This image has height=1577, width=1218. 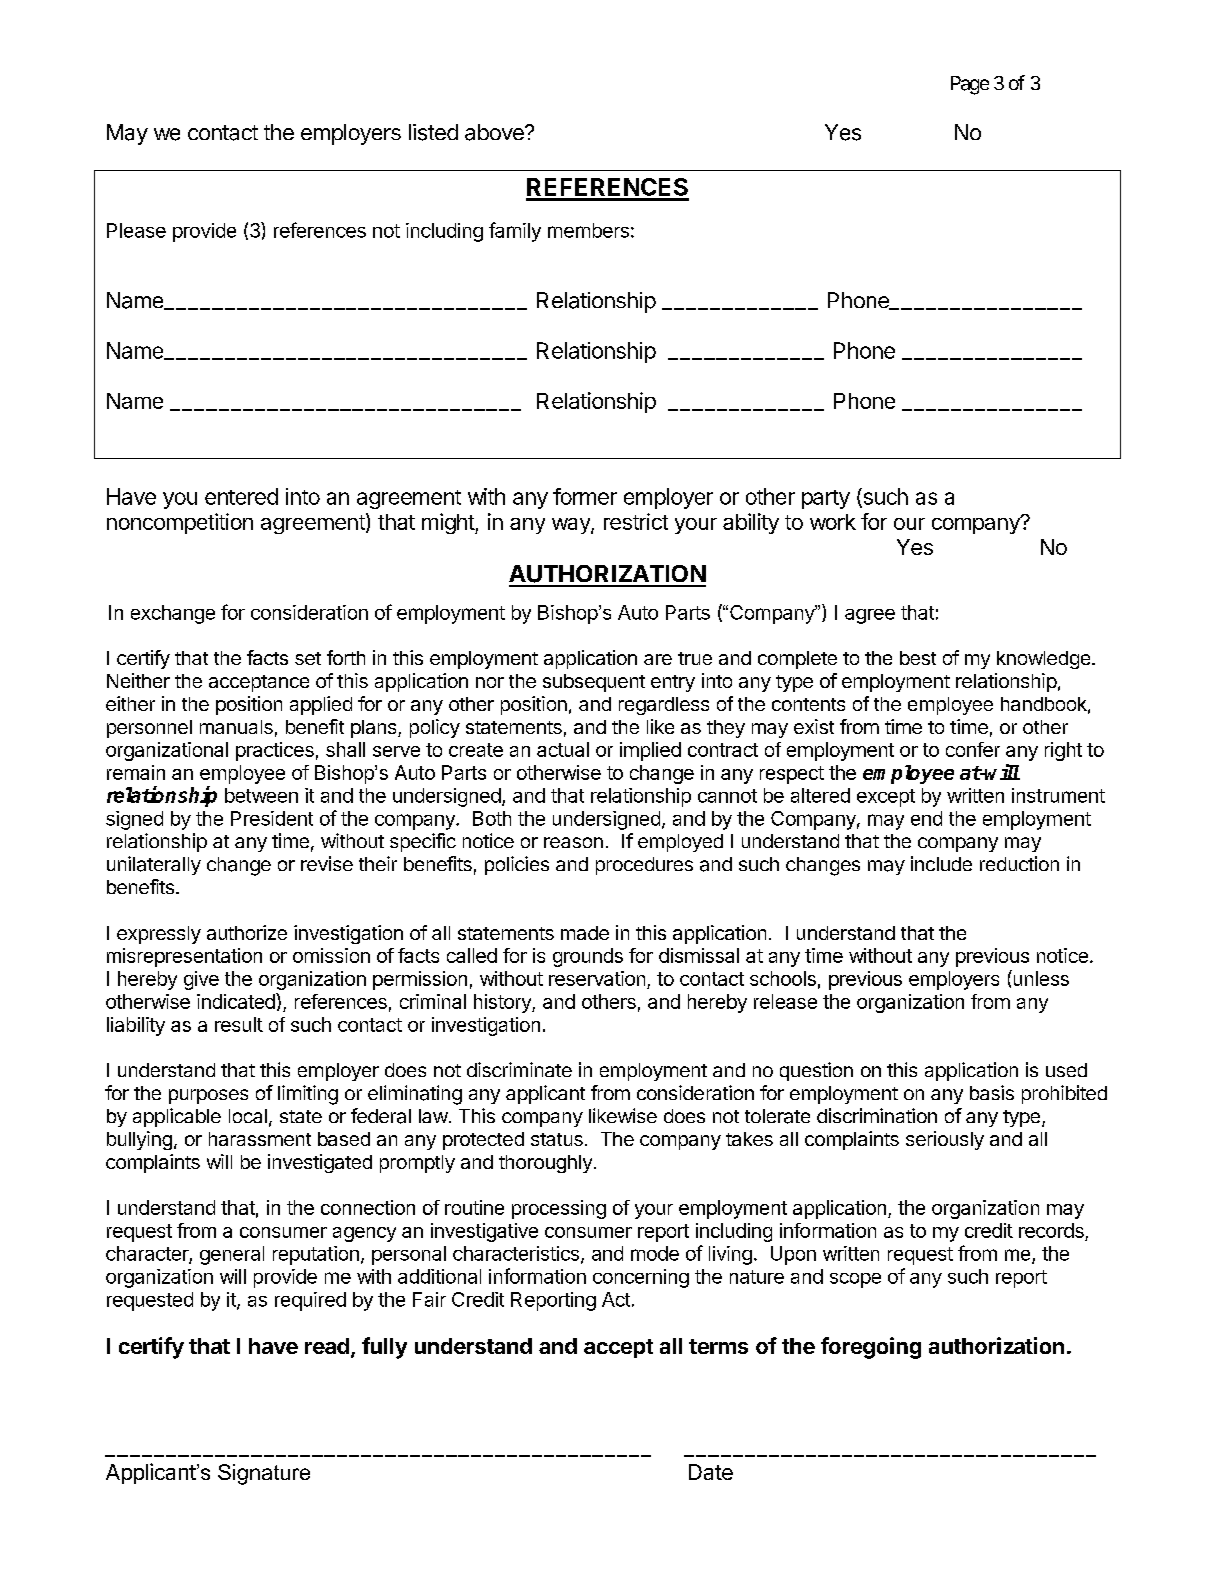 I want to click on above, so click(x=495, y=132).
